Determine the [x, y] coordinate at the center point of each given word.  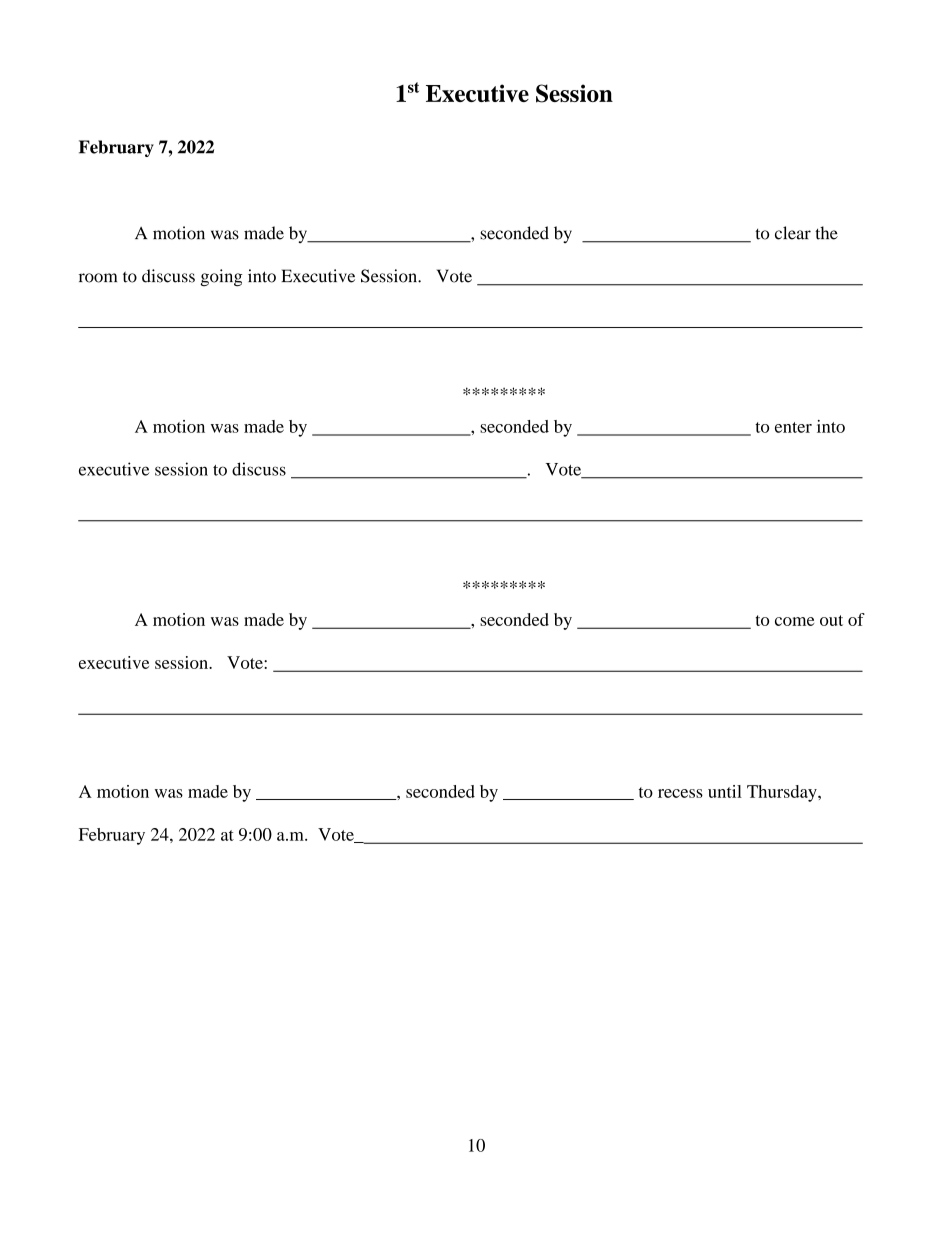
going [221, 277]
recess [680, 793]
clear [793, 233]
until [725, 791]
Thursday [783, 793]
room [98, 278]
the [826, 233]
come [794, 621]
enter [793, 427]
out [831, 620]
